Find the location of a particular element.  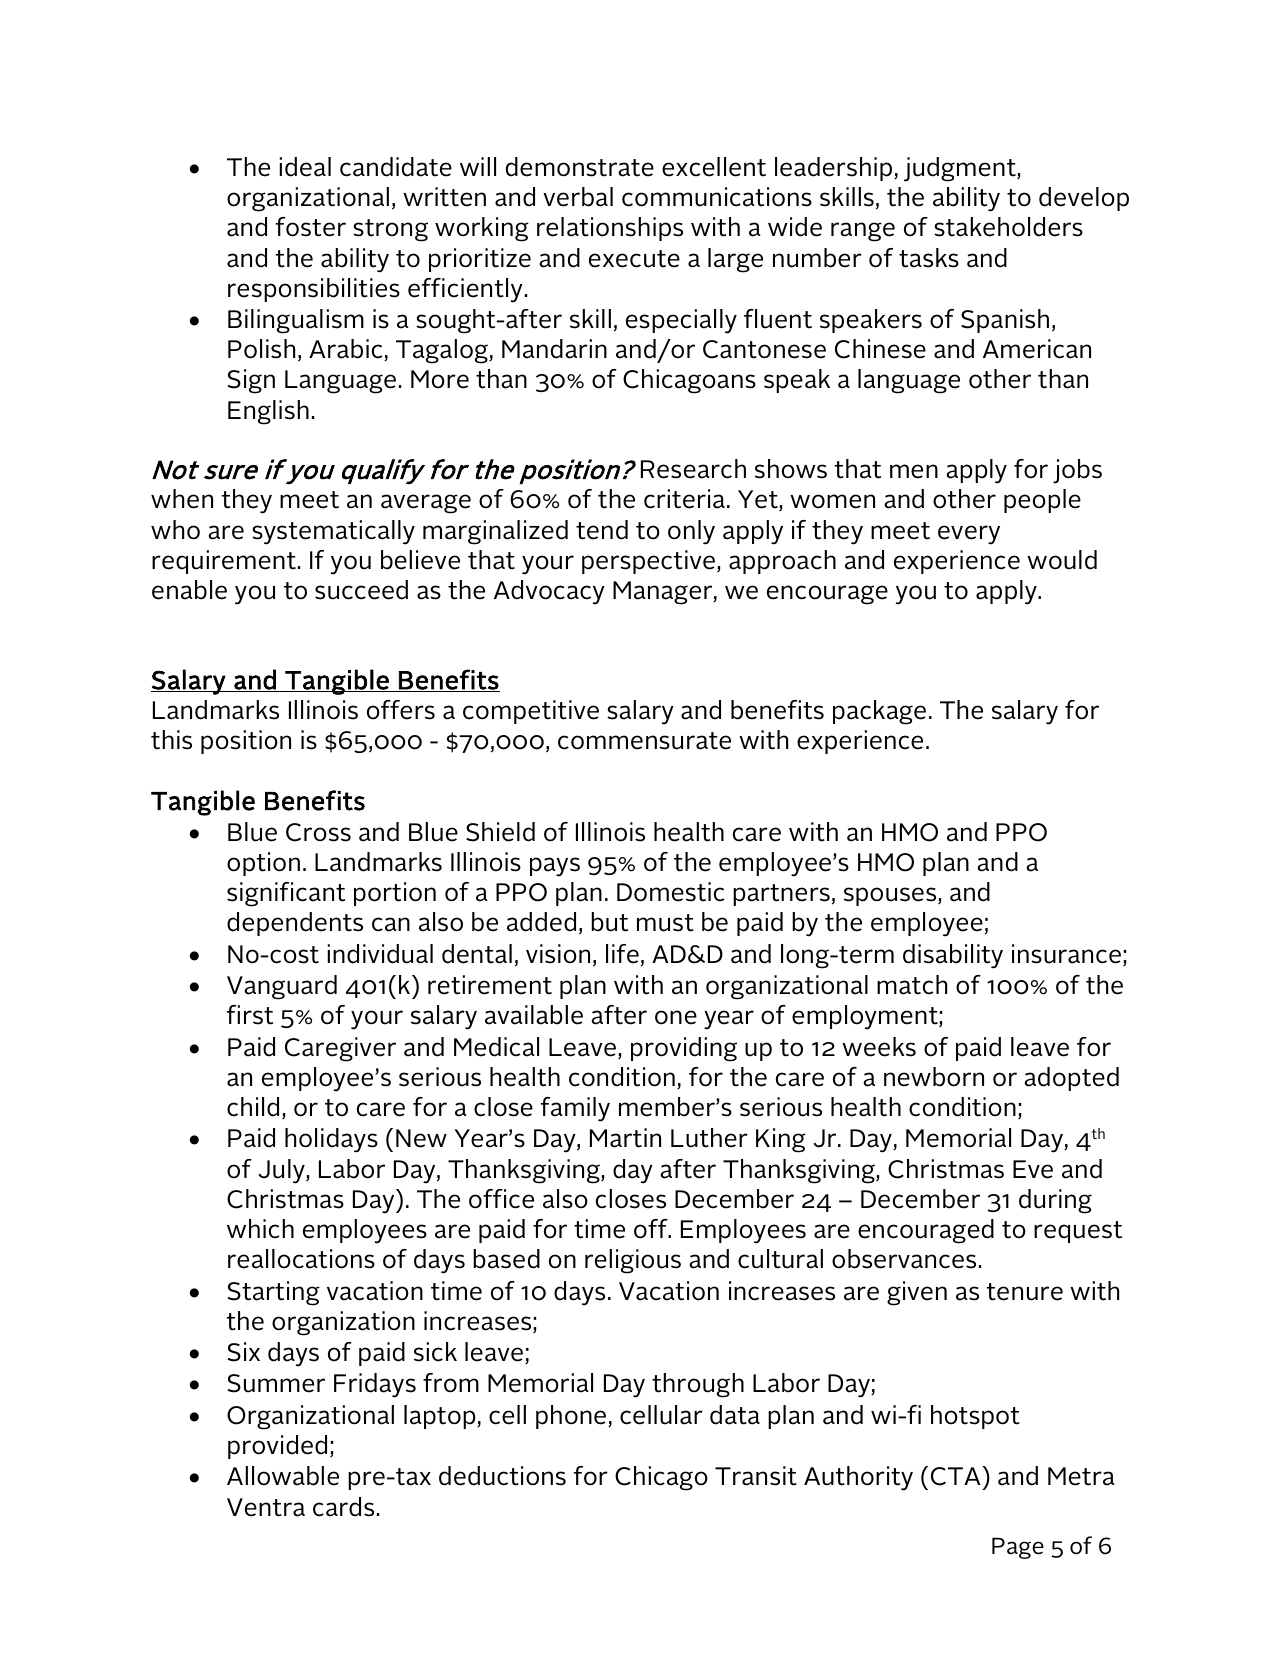

stakeholders is located at coordinates (1008, 227).
